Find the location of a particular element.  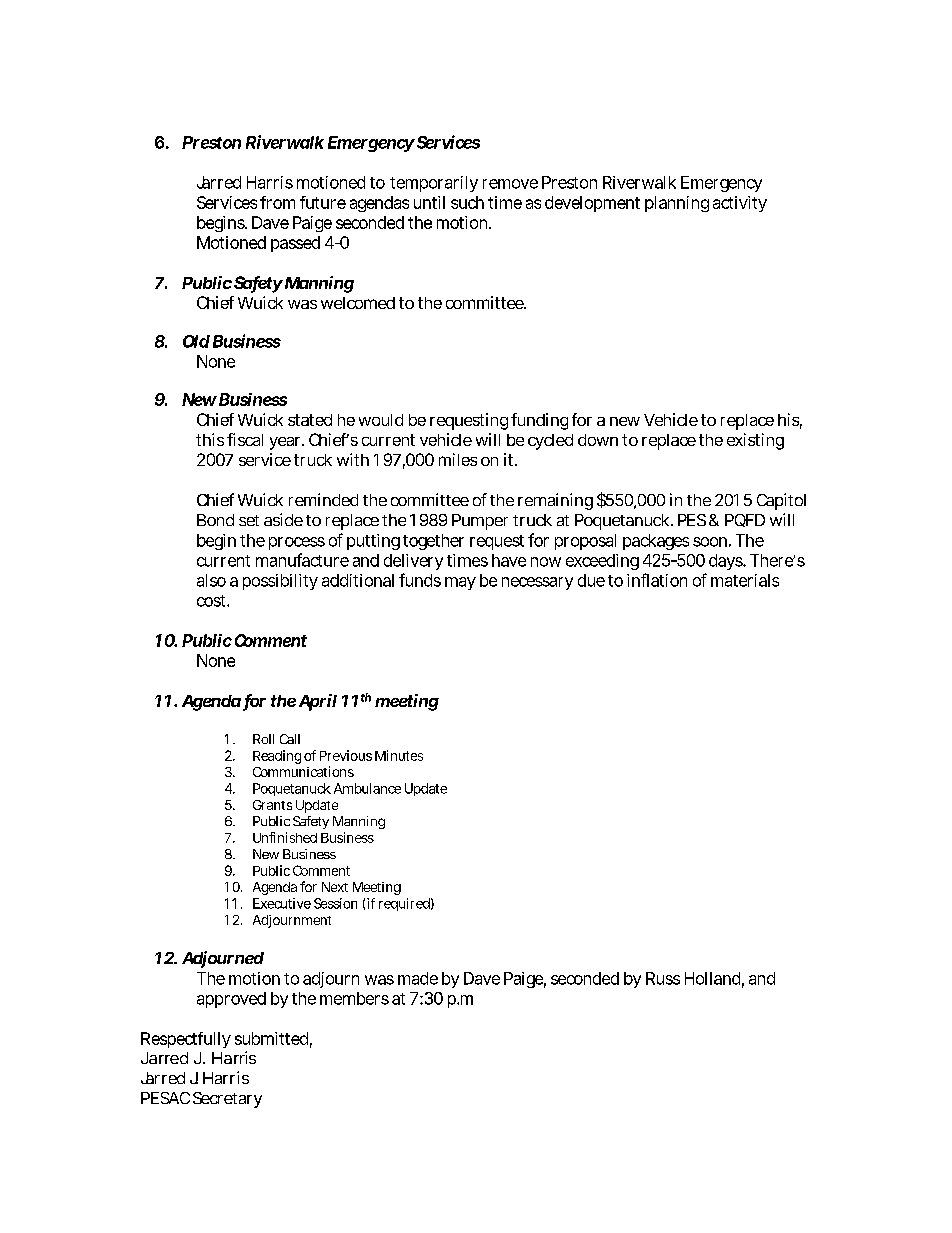

existing is located at coordinates (755, 441).
